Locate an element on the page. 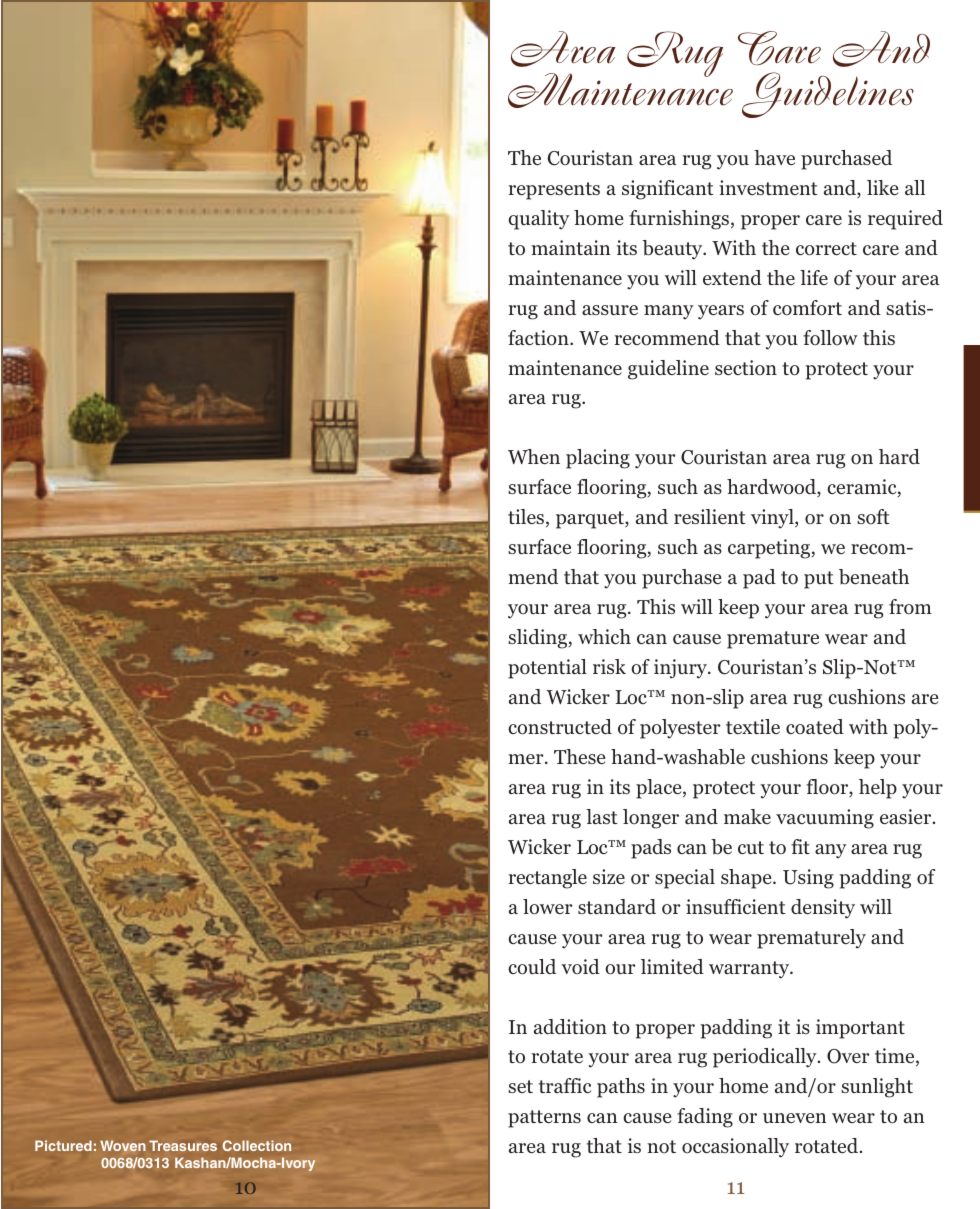 The height and width of the document is (1209, 980). maintain is located at coordinates (571, 247).
